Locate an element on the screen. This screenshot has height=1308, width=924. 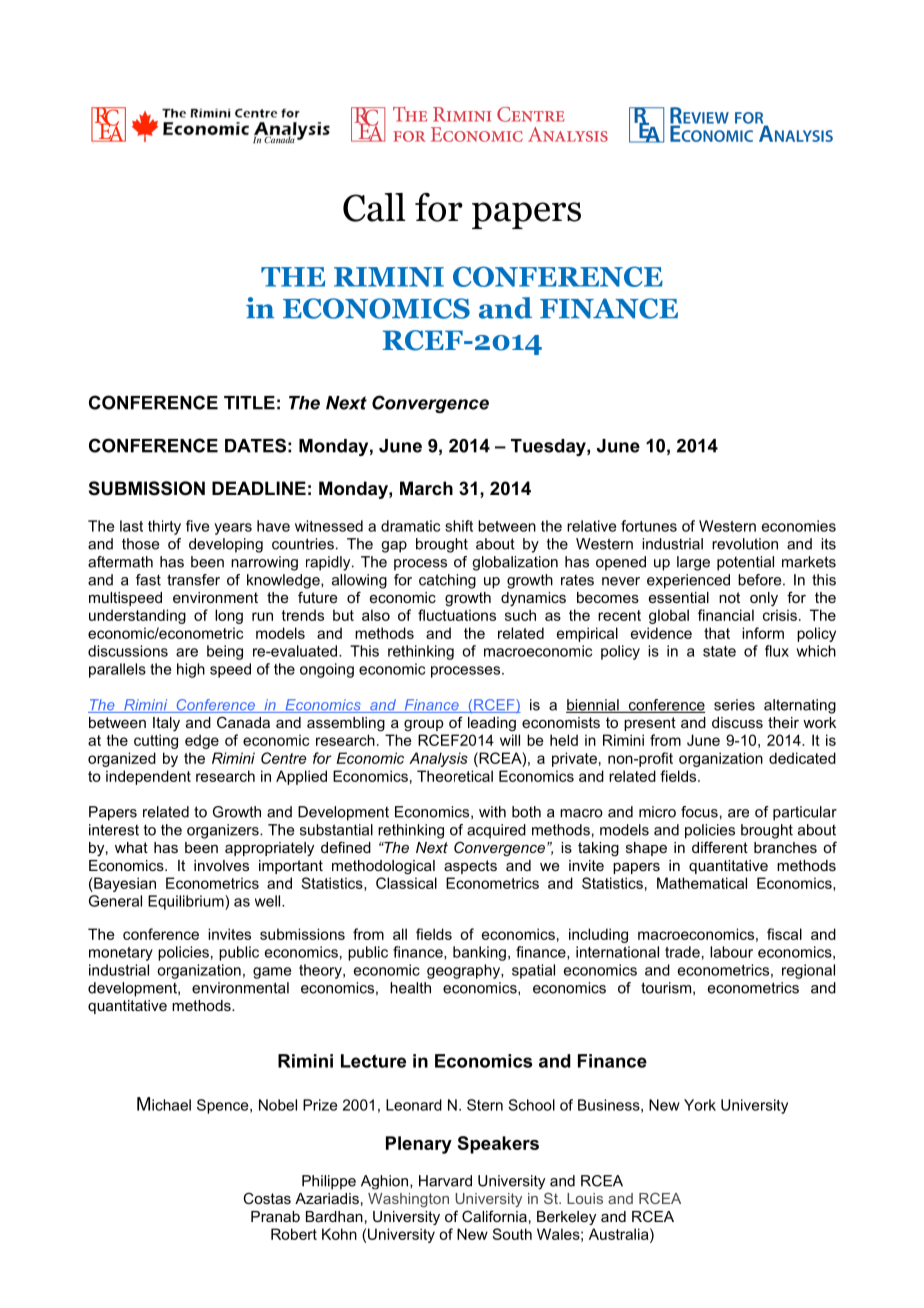
DEADLINE is located at coordinates (259, 488).
